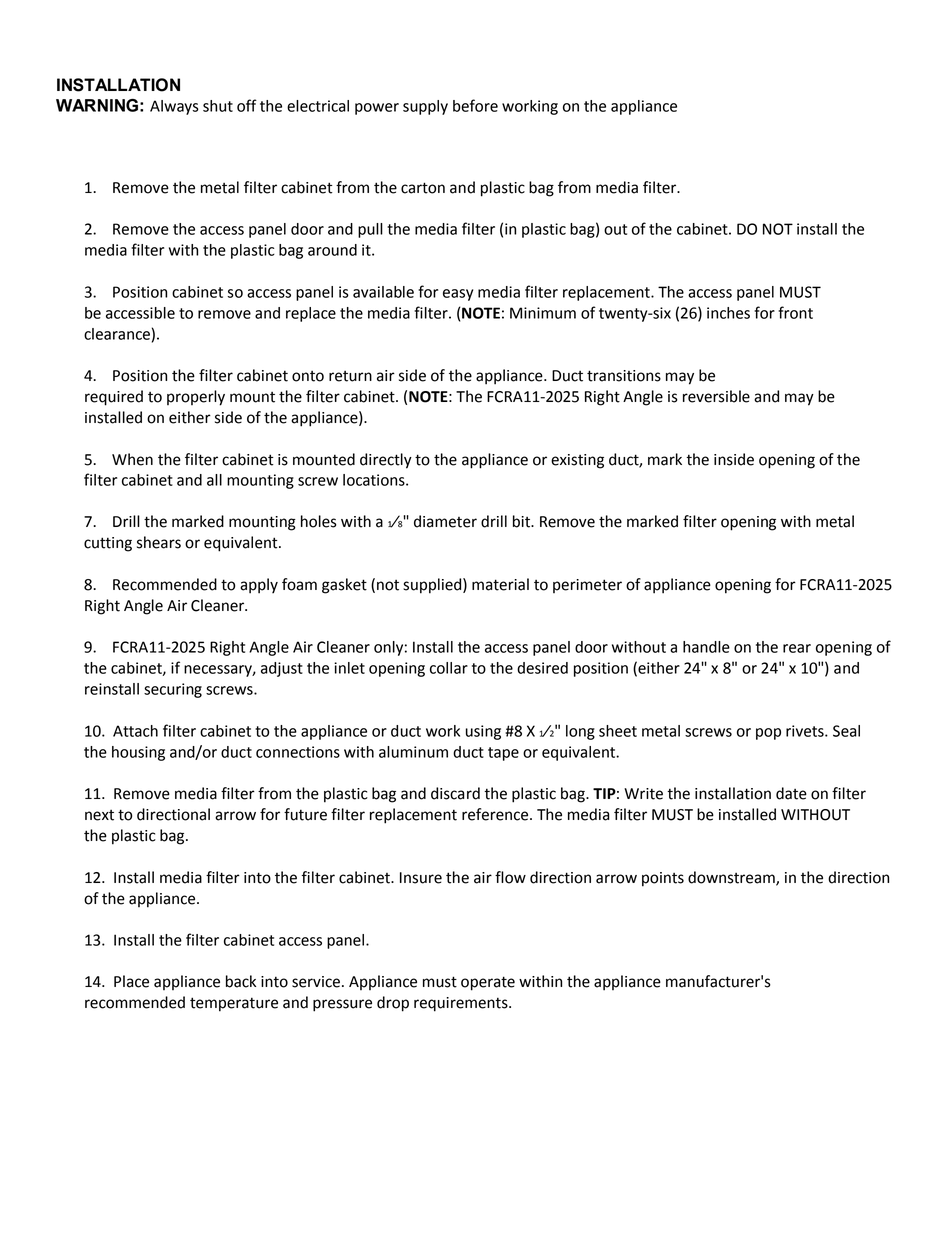 The width and height of the document is (952, 1233). Describe the element at coordinates (795, 312) in the document. I see `front` at that location.
